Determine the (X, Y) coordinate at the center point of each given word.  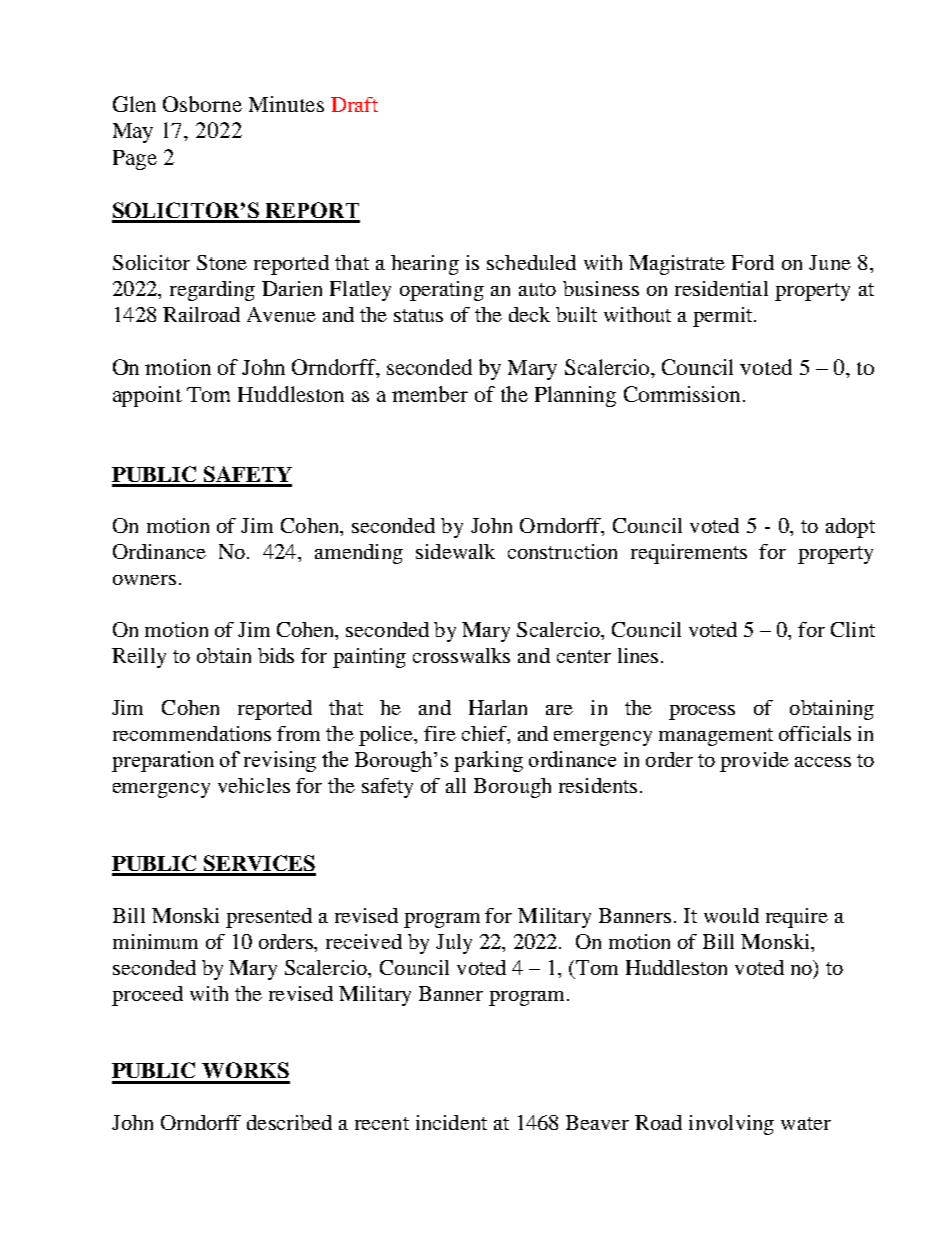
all (456, 785)
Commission (682, 394)
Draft (354, 104)
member (430, 394)
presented (269, 918)
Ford (753, 262)
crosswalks (461, 655)
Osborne (202, 104)
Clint (853, 629)
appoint (147, 396)
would (731, 915)
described (289, 1122)
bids (276, 655)
